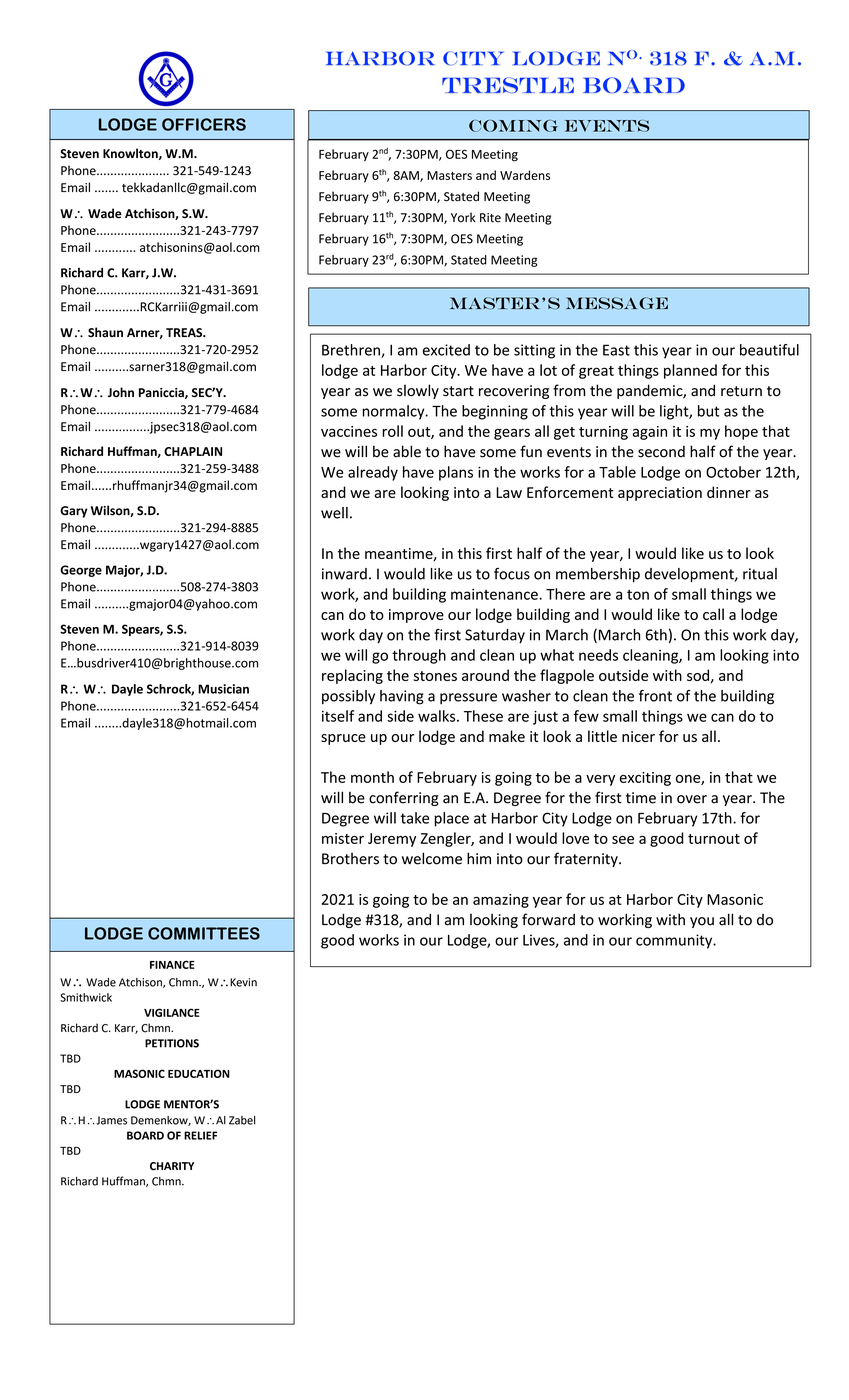  I want to click on nicer, so click(638, 736).
